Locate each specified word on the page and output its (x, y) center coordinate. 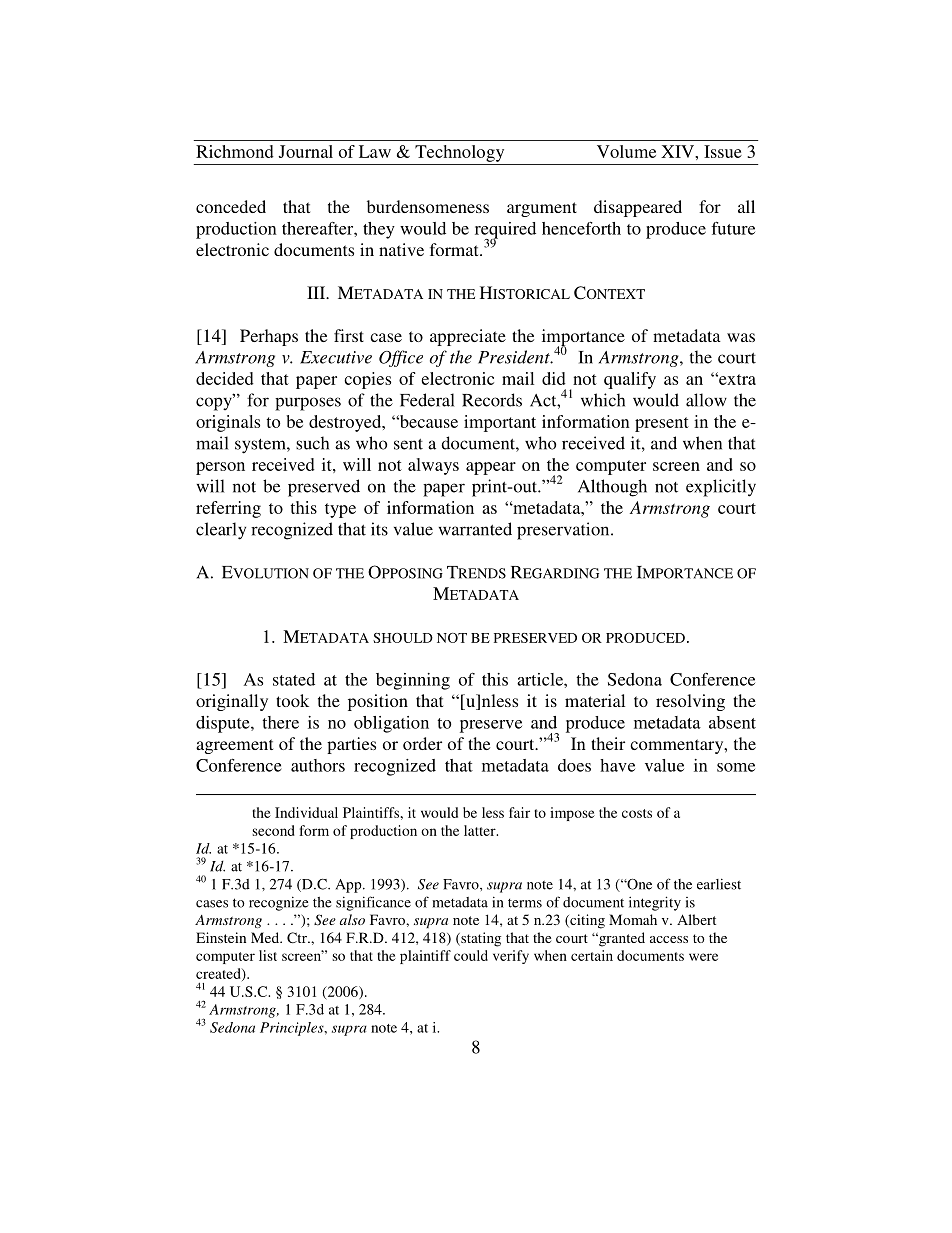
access (669, 939)
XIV (678, 151)
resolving (690, 702)
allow (706, 400)
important (500, 423)
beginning (413, 681)
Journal (305, 151)
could (471, 955)
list (268, 955)
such (312, 443)
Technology (459, 153)
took (292, 700)
